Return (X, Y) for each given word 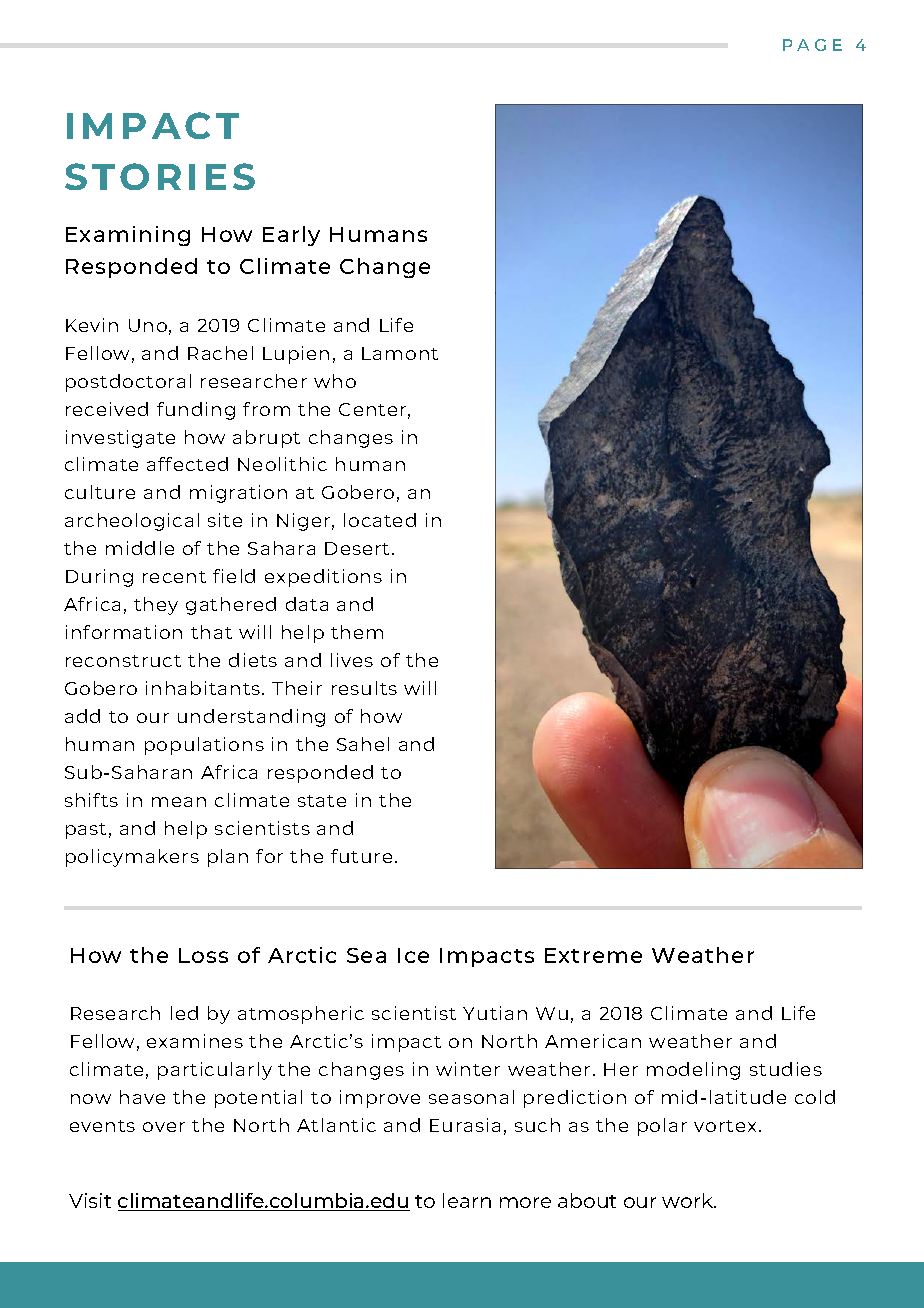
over (164, 1127)
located (380, 520)
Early (291, 236)
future (361, 856)
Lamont (400, 353)
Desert (357, 548)
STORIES (160, 176)
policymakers (132, 858)
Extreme (593, 955)
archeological (132, 522)
